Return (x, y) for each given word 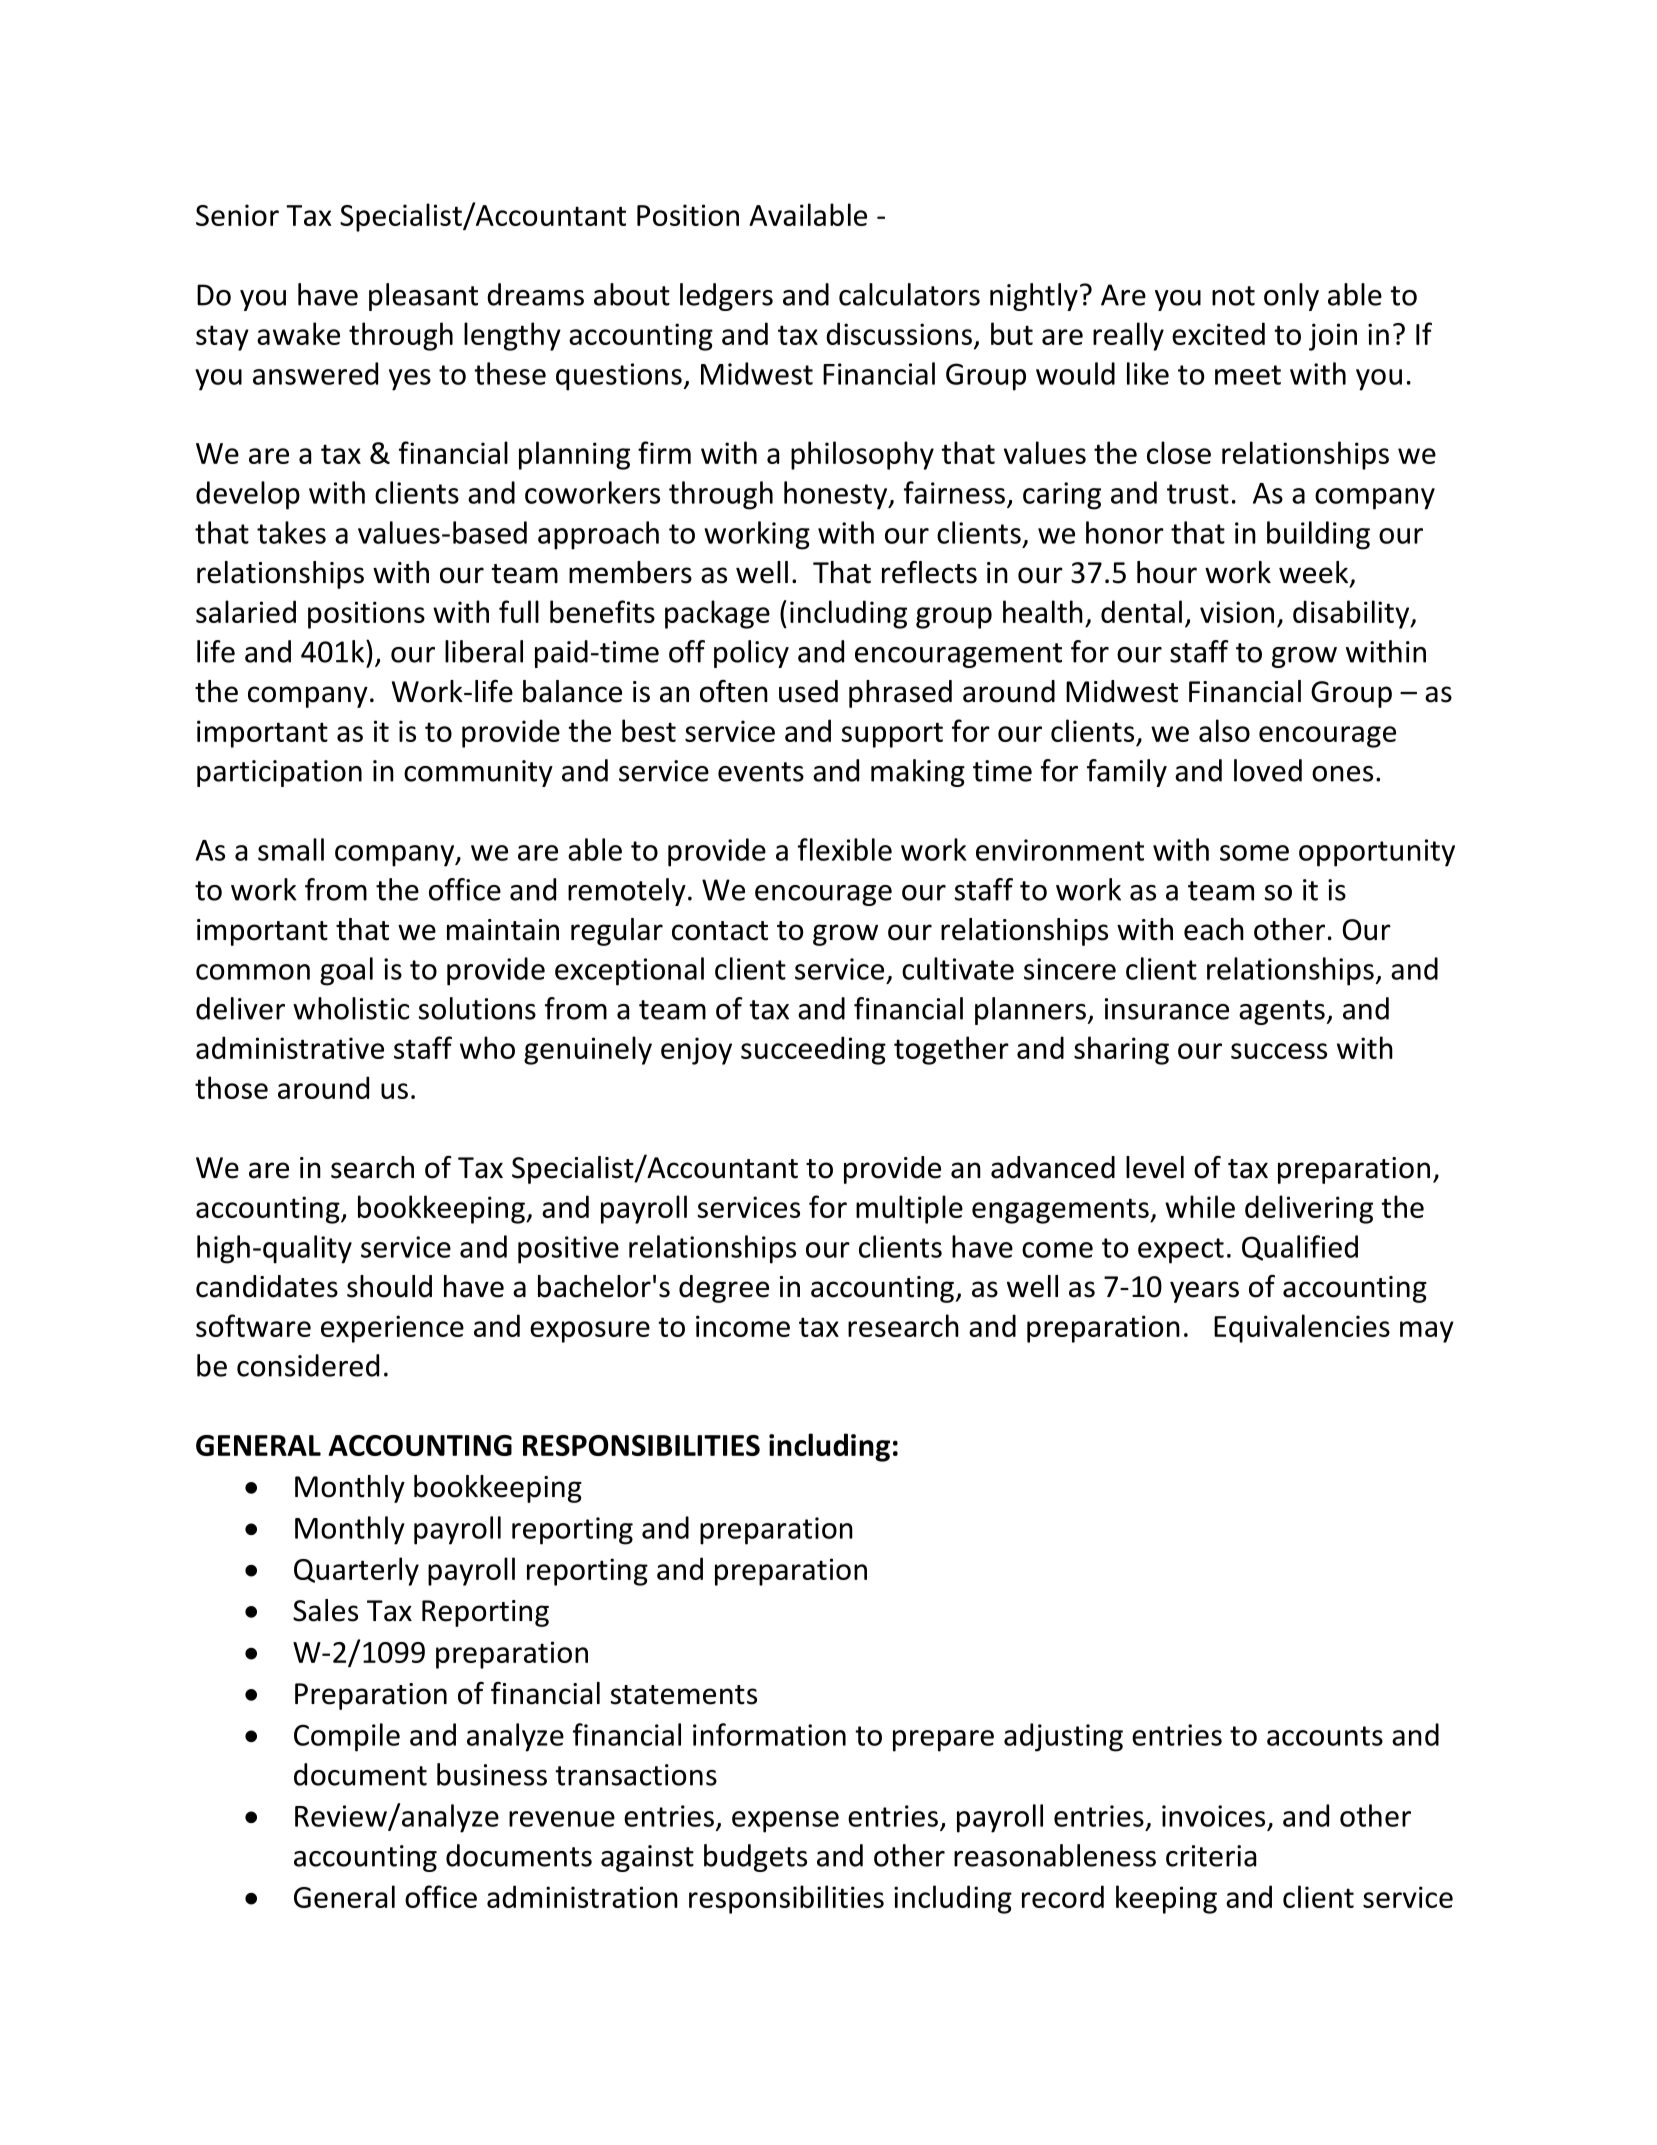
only (1291, 297)
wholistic (351, 1008)
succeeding (813, 1050)
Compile (347, 1737)
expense (785, 1822)
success (1279, 1051)
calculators (909, 294)
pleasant (423, 297)
